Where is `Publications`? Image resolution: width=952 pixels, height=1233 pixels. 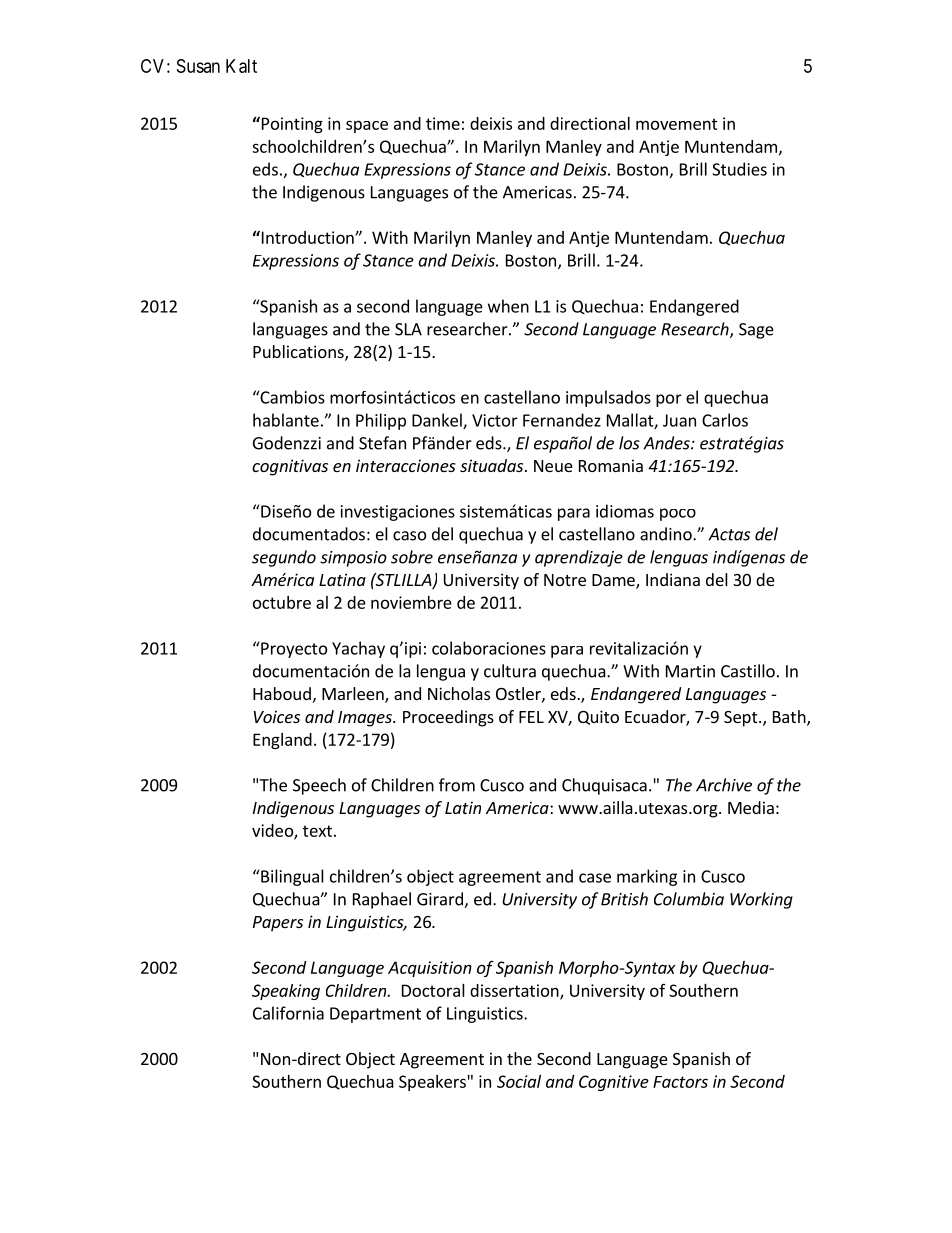 Publications is located at coordinates (299, 353).
